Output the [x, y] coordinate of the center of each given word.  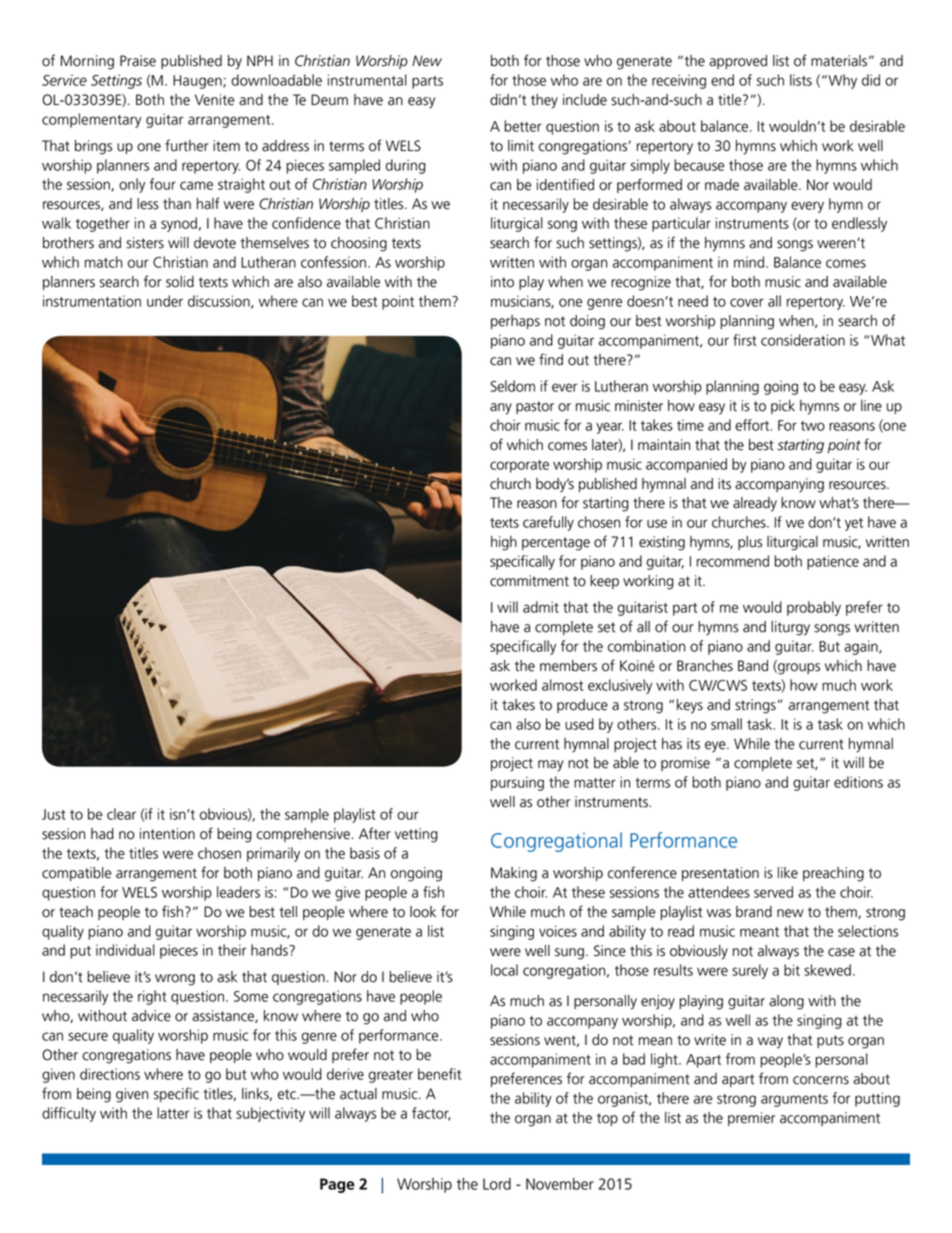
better [523, 126]
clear [121, 814]
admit [541, 607]
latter [173, 1113]
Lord [497, 1184]
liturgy [790, 628]
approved [738, 62]
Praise [138, 61]
